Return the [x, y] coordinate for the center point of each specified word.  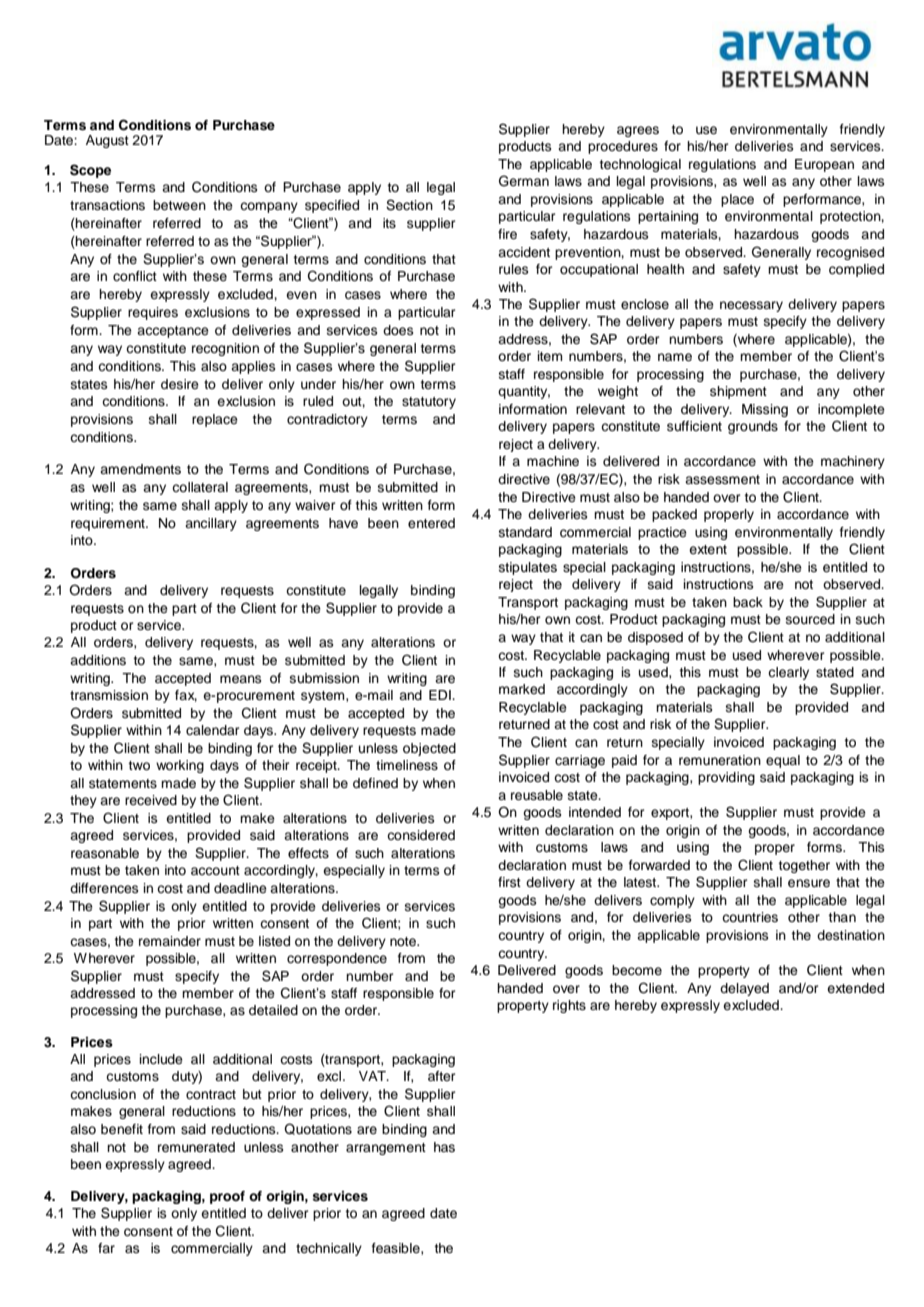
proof [227, 1197]
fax [186, 696]
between [179, 205]
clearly [788, 673]
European [824, 165]
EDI [441, 695]
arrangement [386, 1149]
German [524, 181]
